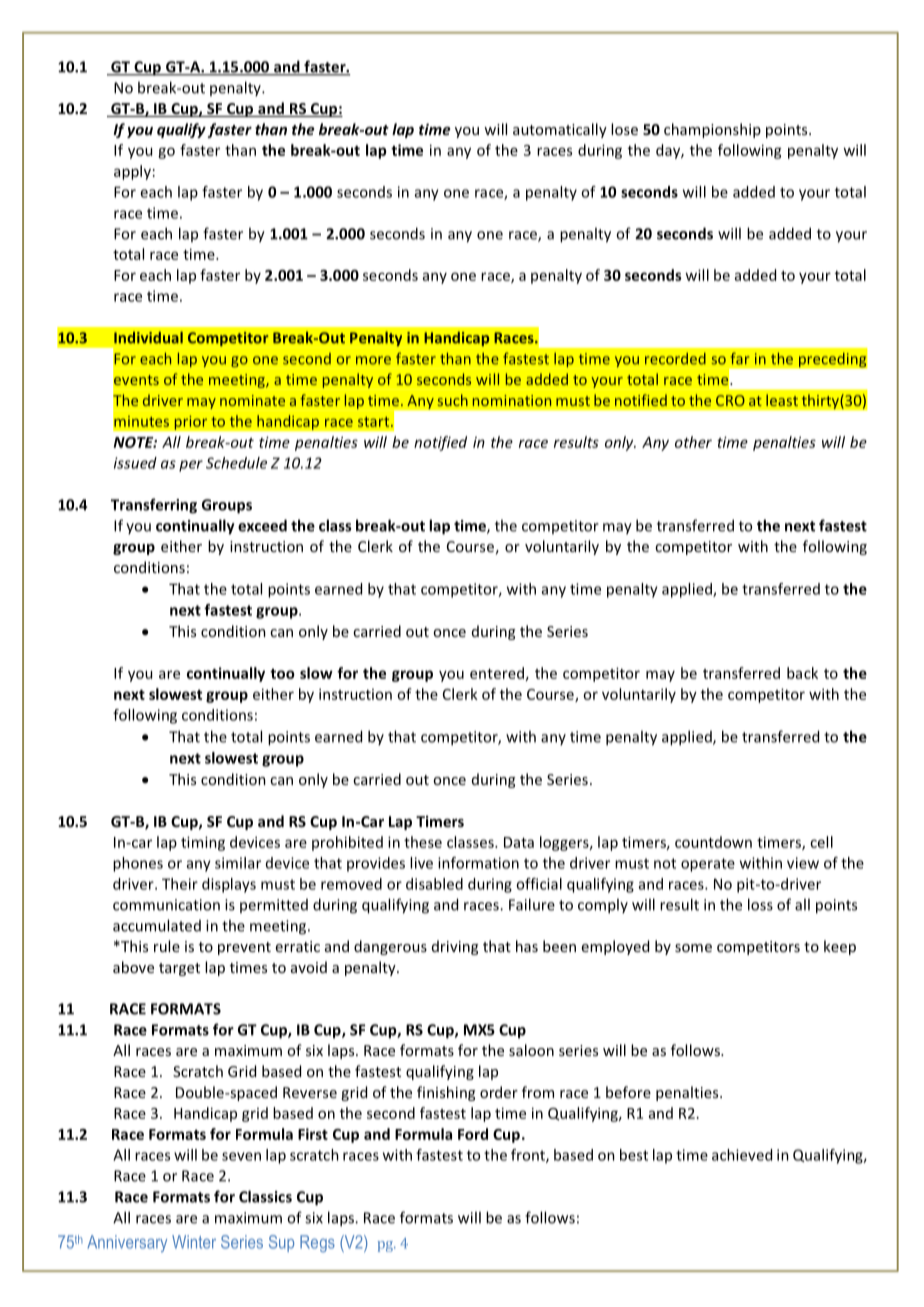  I want to click on automatically, so click(560, 130).
